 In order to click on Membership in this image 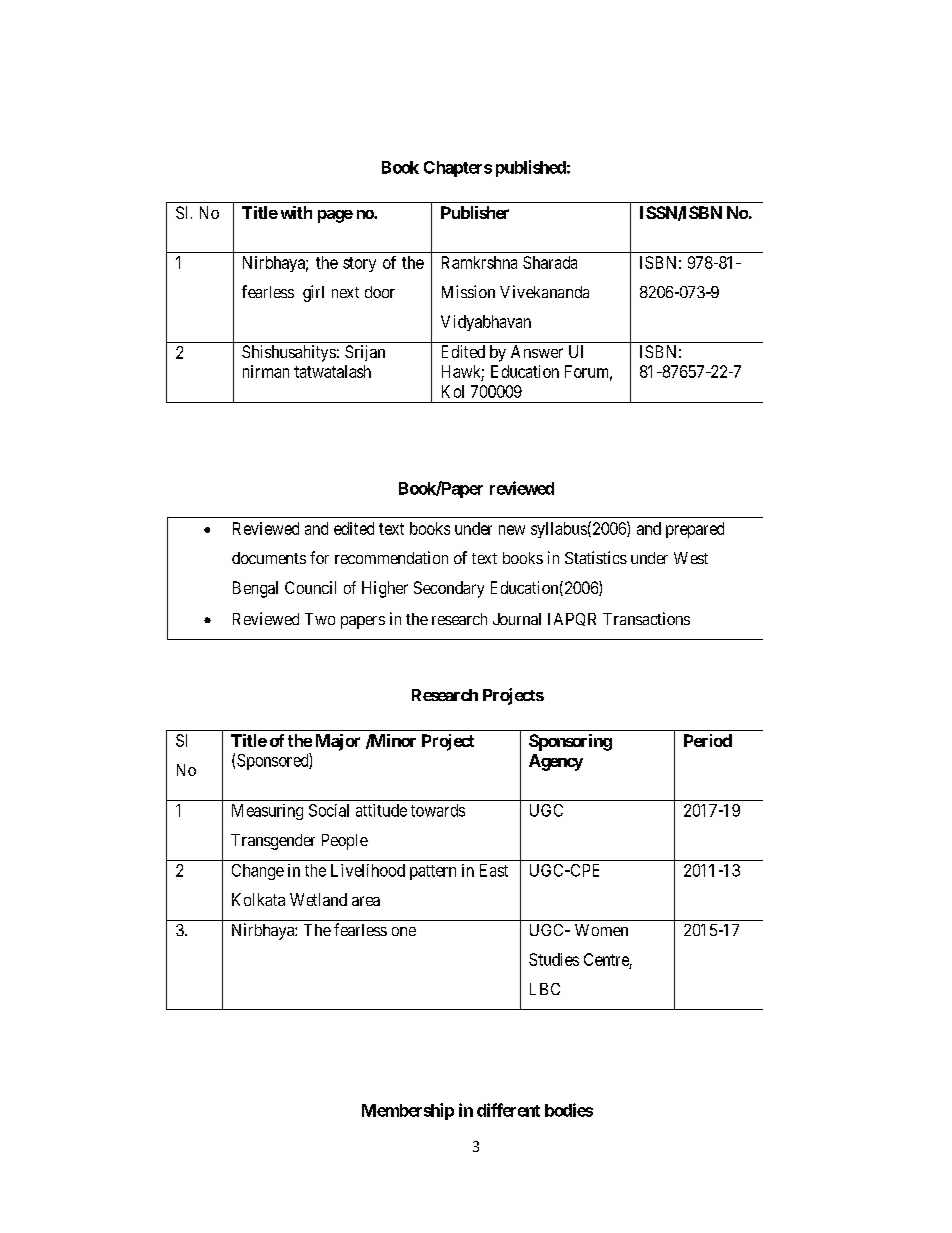, I will do `click(408, 1111)`.
